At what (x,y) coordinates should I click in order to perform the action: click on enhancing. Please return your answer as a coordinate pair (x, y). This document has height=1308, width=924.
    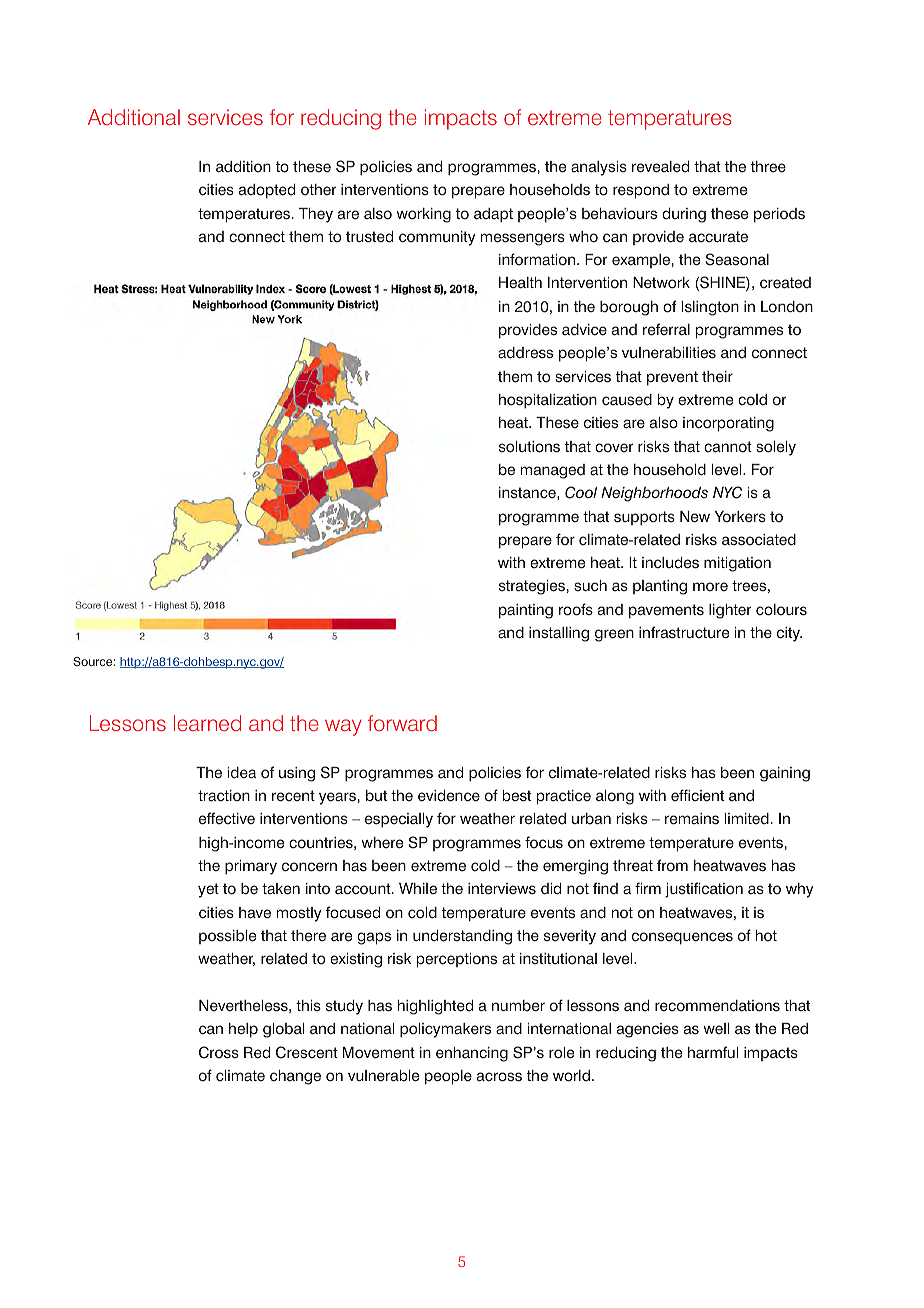
    Looking at the image, I should click on (472, 1054).
